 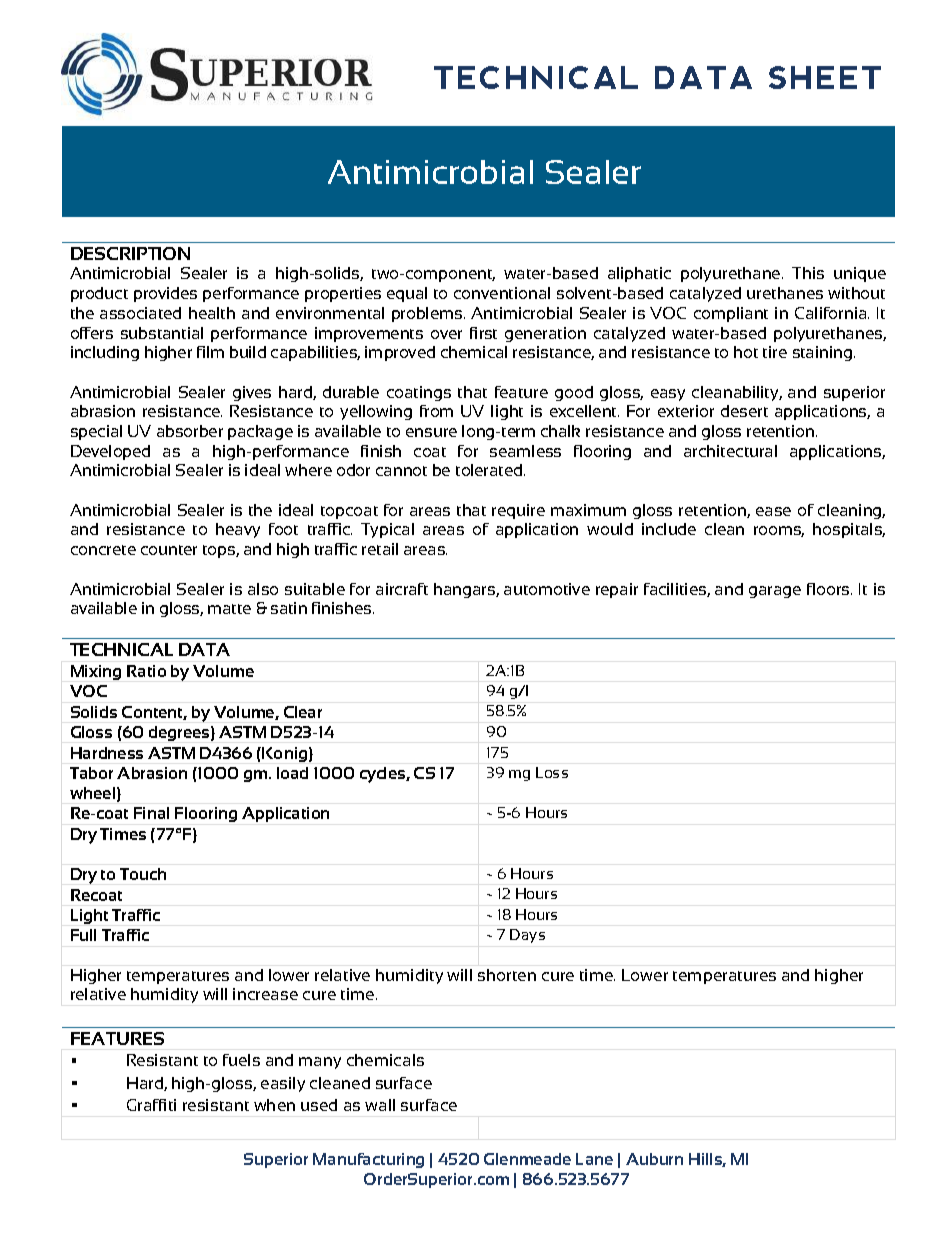 What do you see at coordinates (527, 936) in the screenshot?
I see `Days` at bounding box center [527, 936].
